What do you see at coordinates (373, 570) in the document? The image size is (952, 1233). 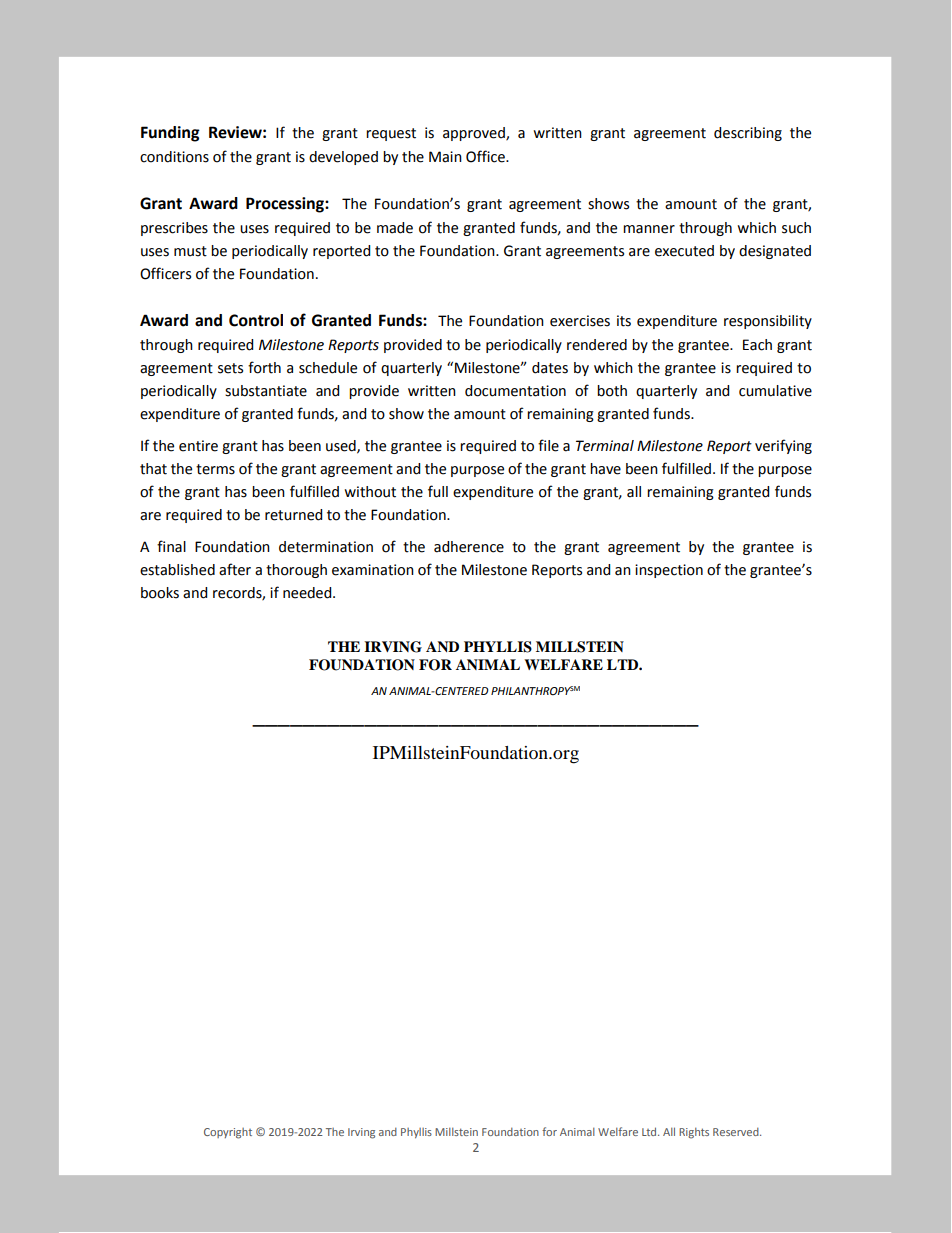 I see `examination` at bounding box center [373, 570].
